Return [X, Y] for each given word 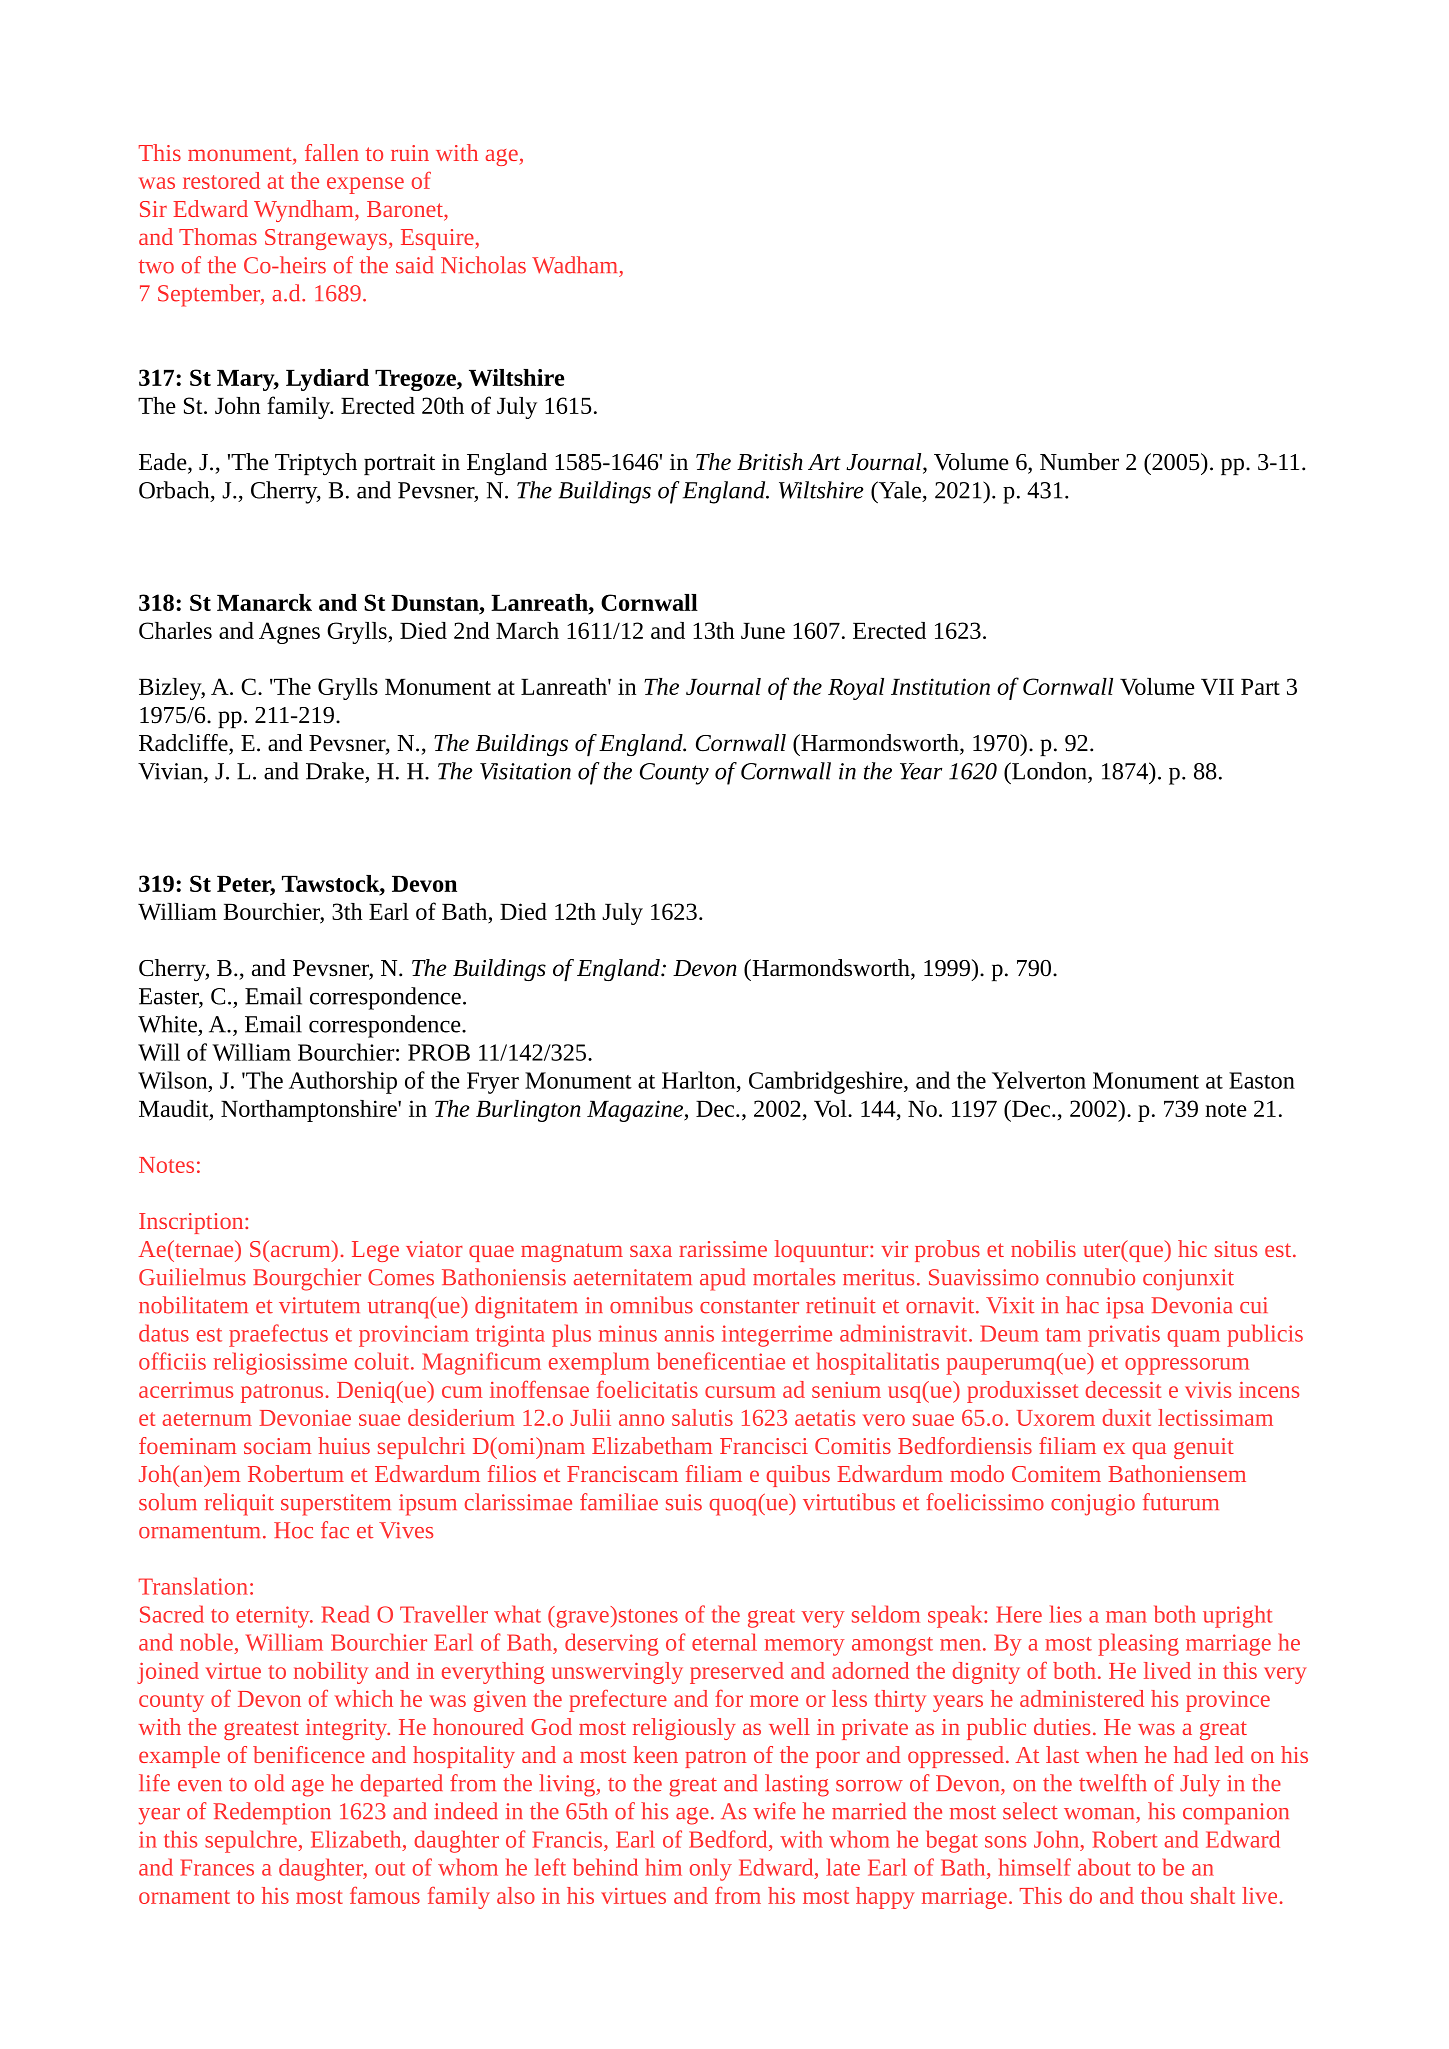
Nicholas [483, 265]
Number [1079, 462]
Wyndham [305, 211]
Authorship [343, 1082]
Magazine [636, 1111]
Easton [1262, 1080]
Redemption [272, 1813]
